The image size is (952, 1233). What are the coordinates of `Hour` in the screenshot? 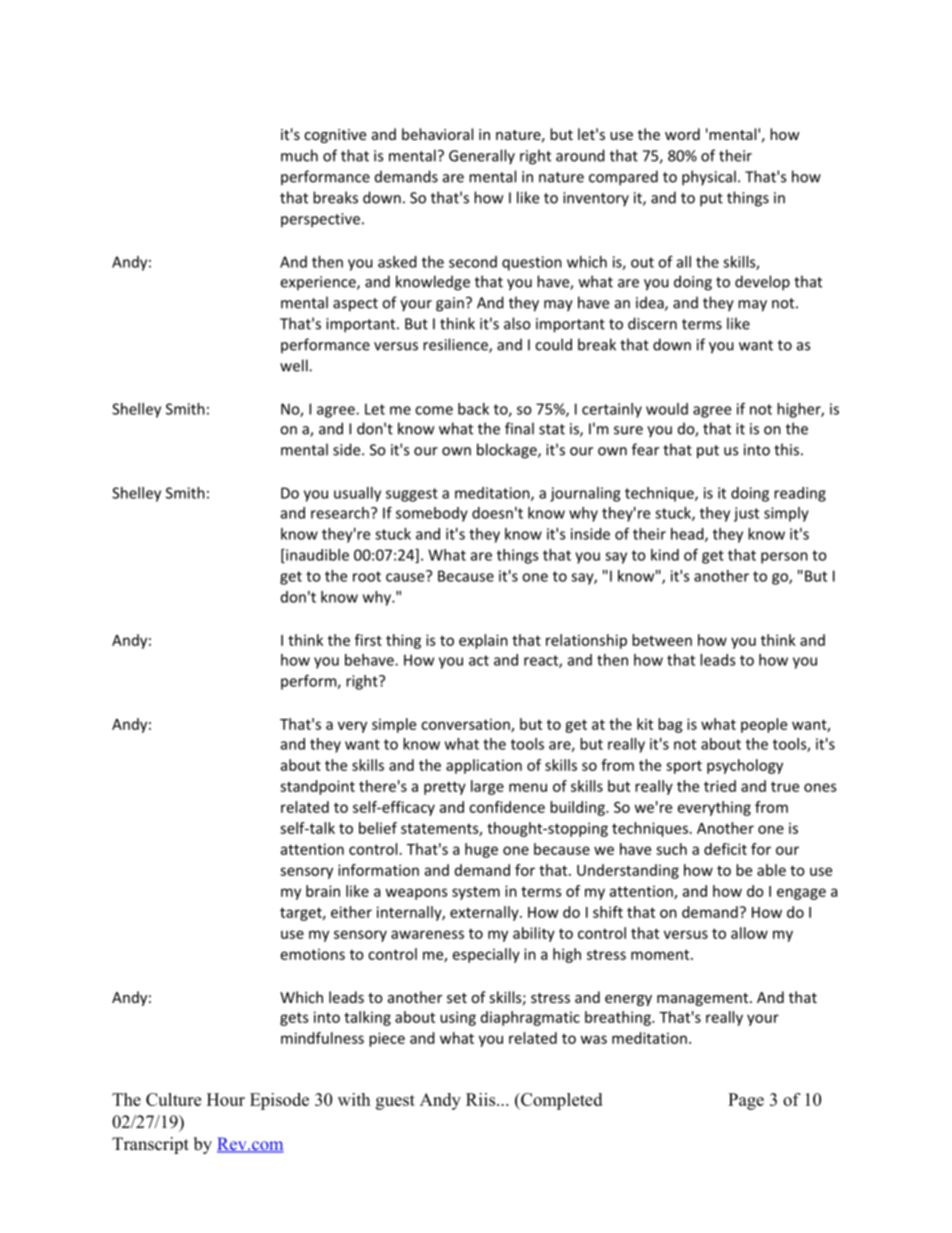 It's located at (226, 1099).
